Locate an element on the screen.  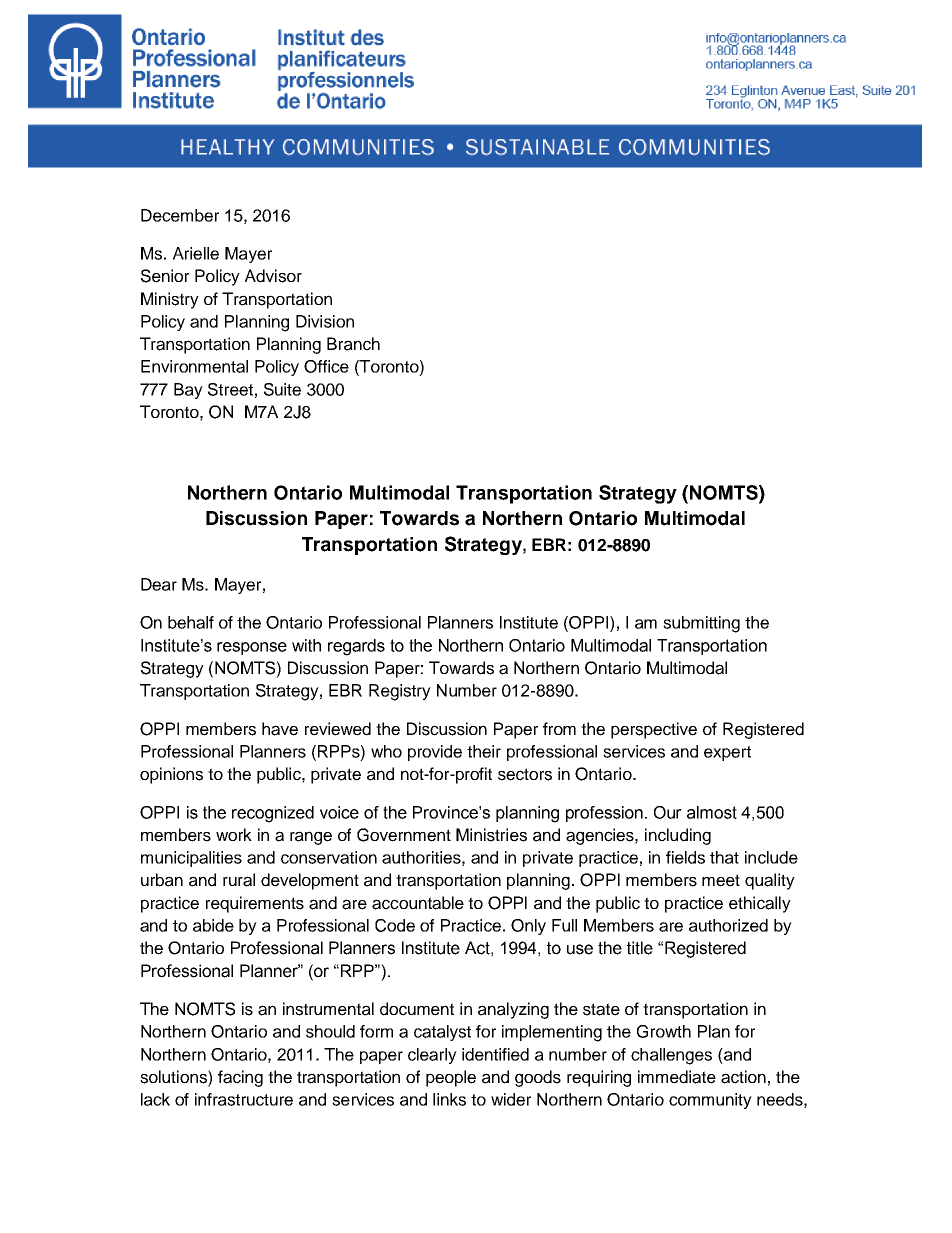
Registry is located at coordinates (400, 692).
